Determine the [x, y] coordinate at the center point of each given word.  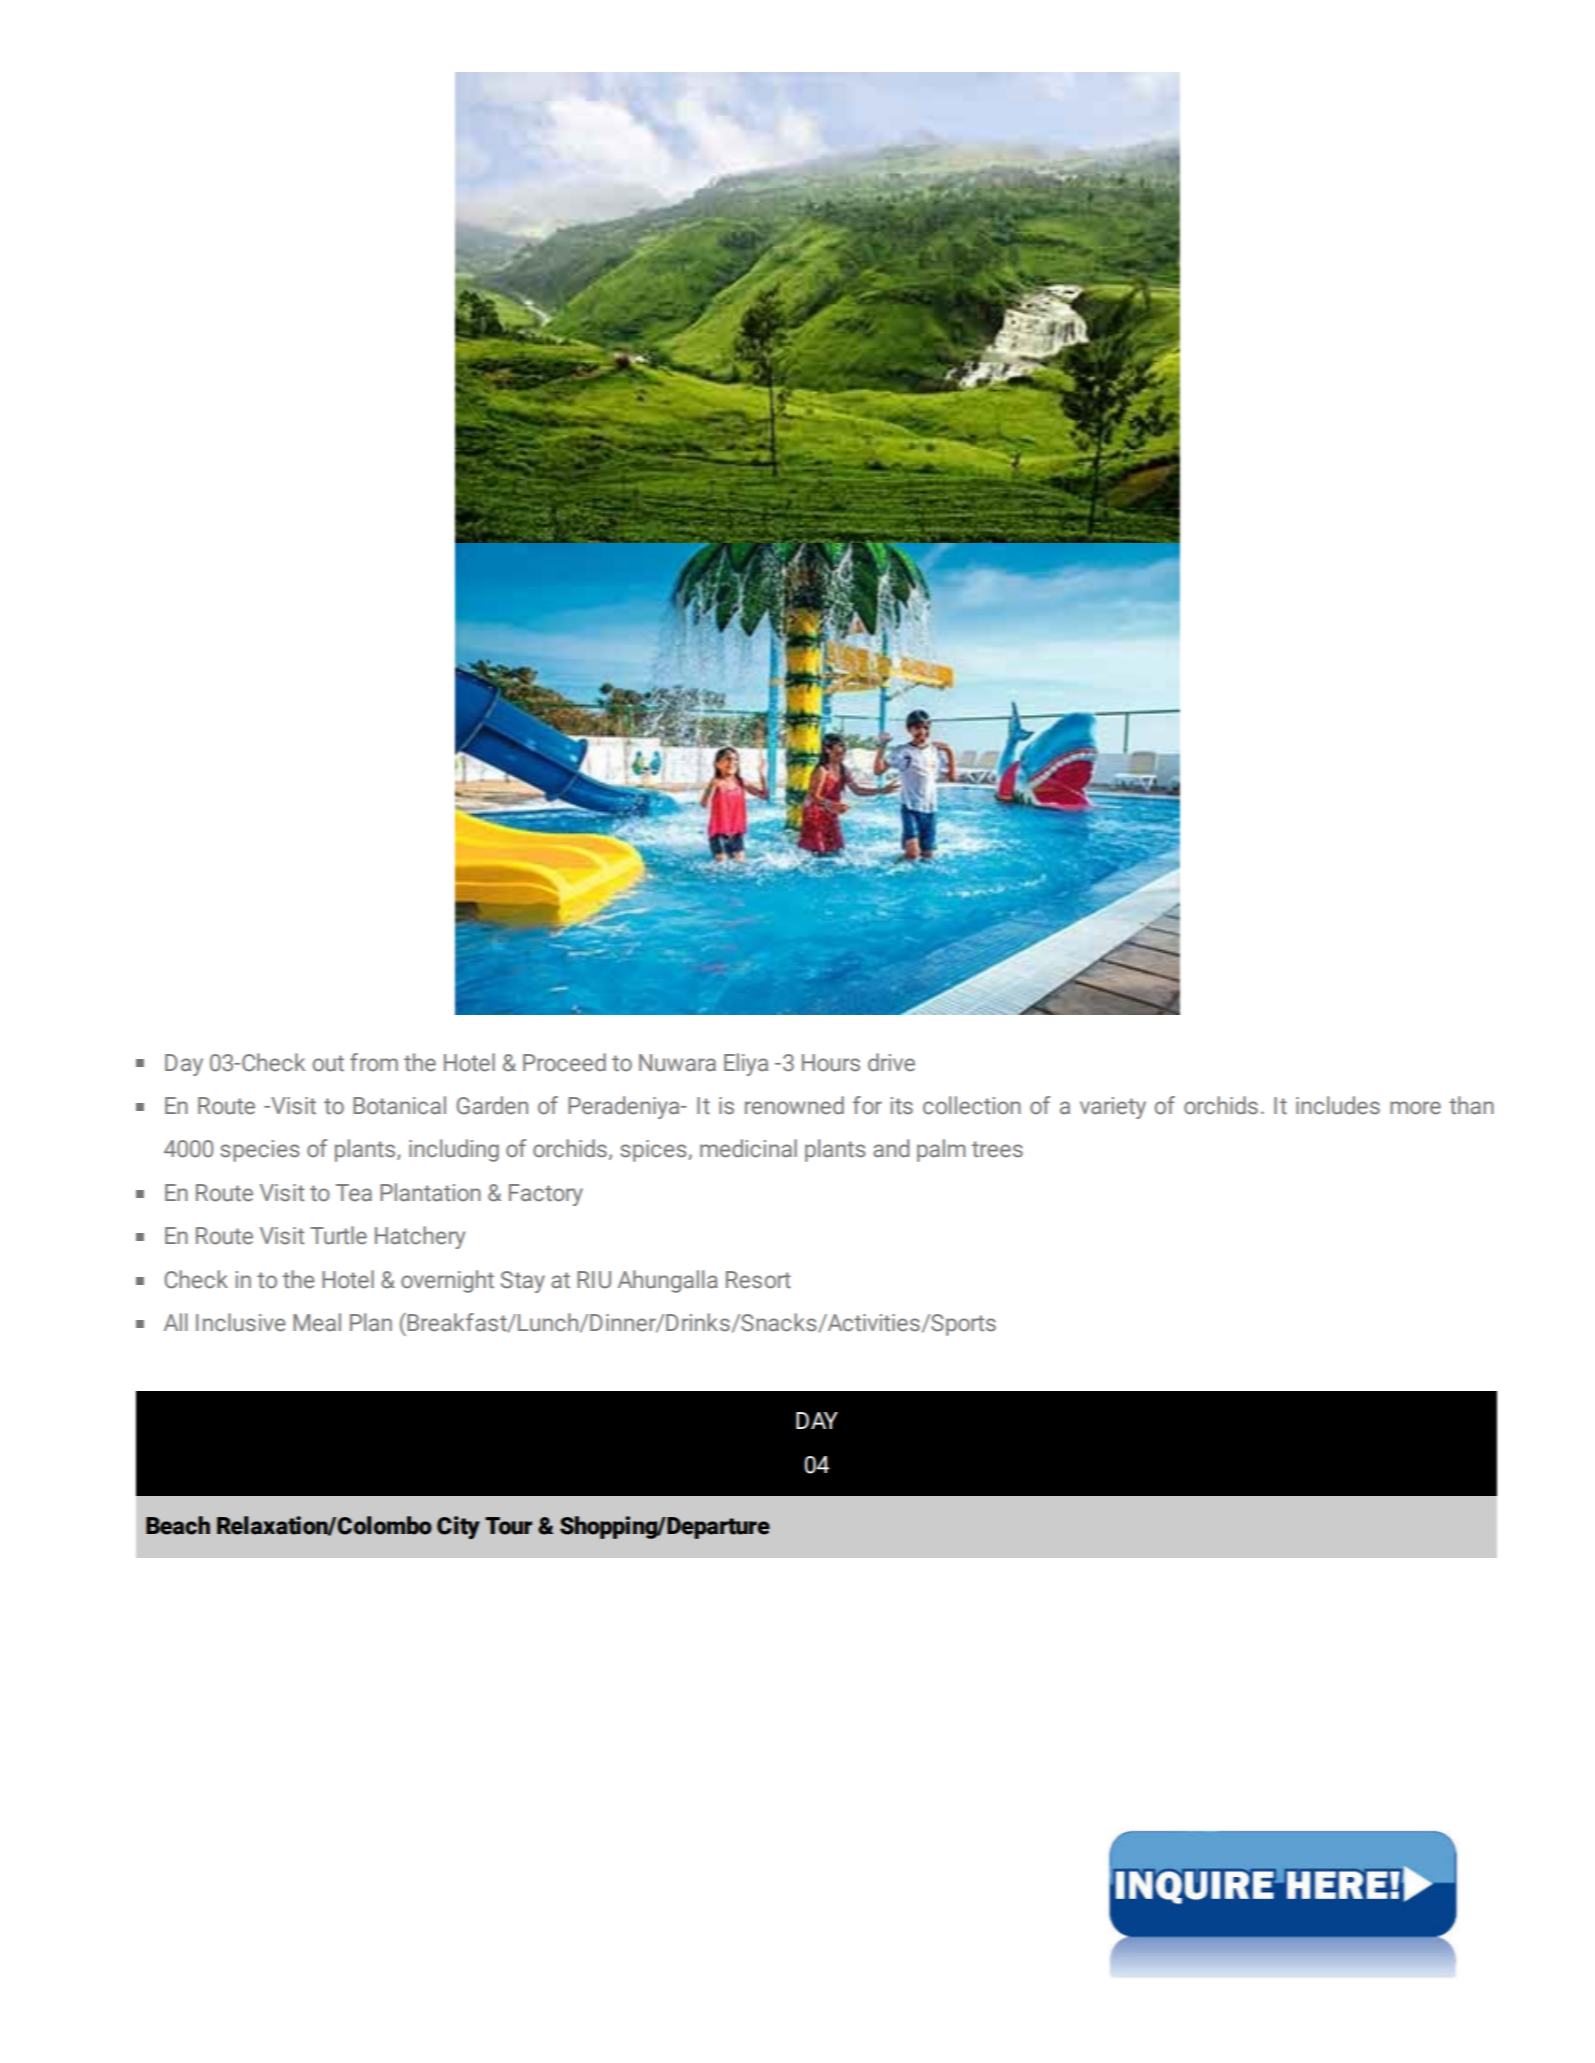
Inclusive [240, 1322]
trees [997, 1149]
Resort [758, 1280]
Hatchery [420, 1237]
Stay [523, 1282]
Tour [508, 1526]
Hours [831, 1063]
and [891, 1148]
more [1415, 1108]
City [458, 1527]
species [259, 1151]
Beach [178, 1525]
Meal [317, 1322]
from [374, 1062]
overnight [447, 1281]
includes [1338, 1105]
